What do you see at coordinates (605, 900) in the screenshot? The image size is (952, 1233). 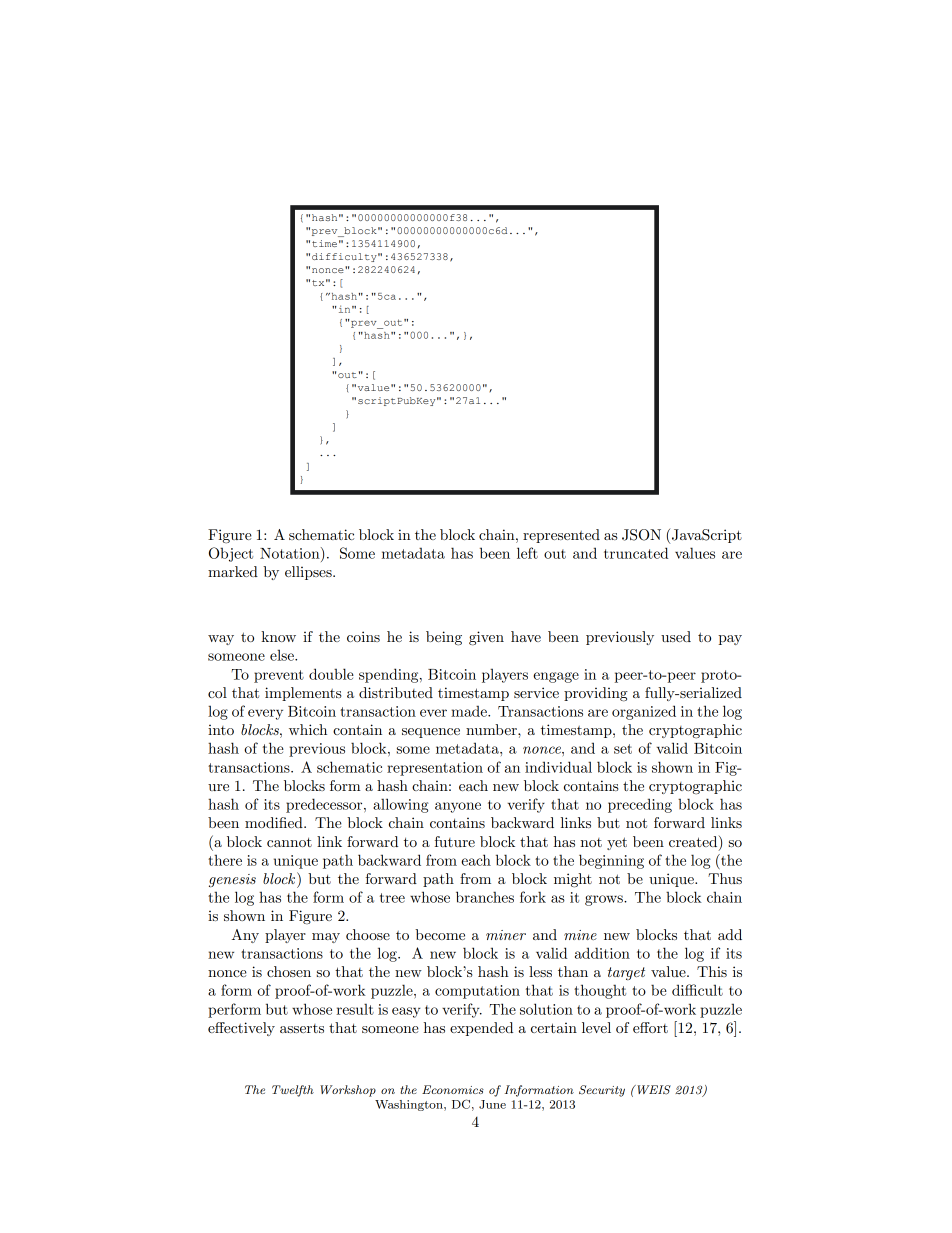 I see `grows` at bounding box center [605, 900].
